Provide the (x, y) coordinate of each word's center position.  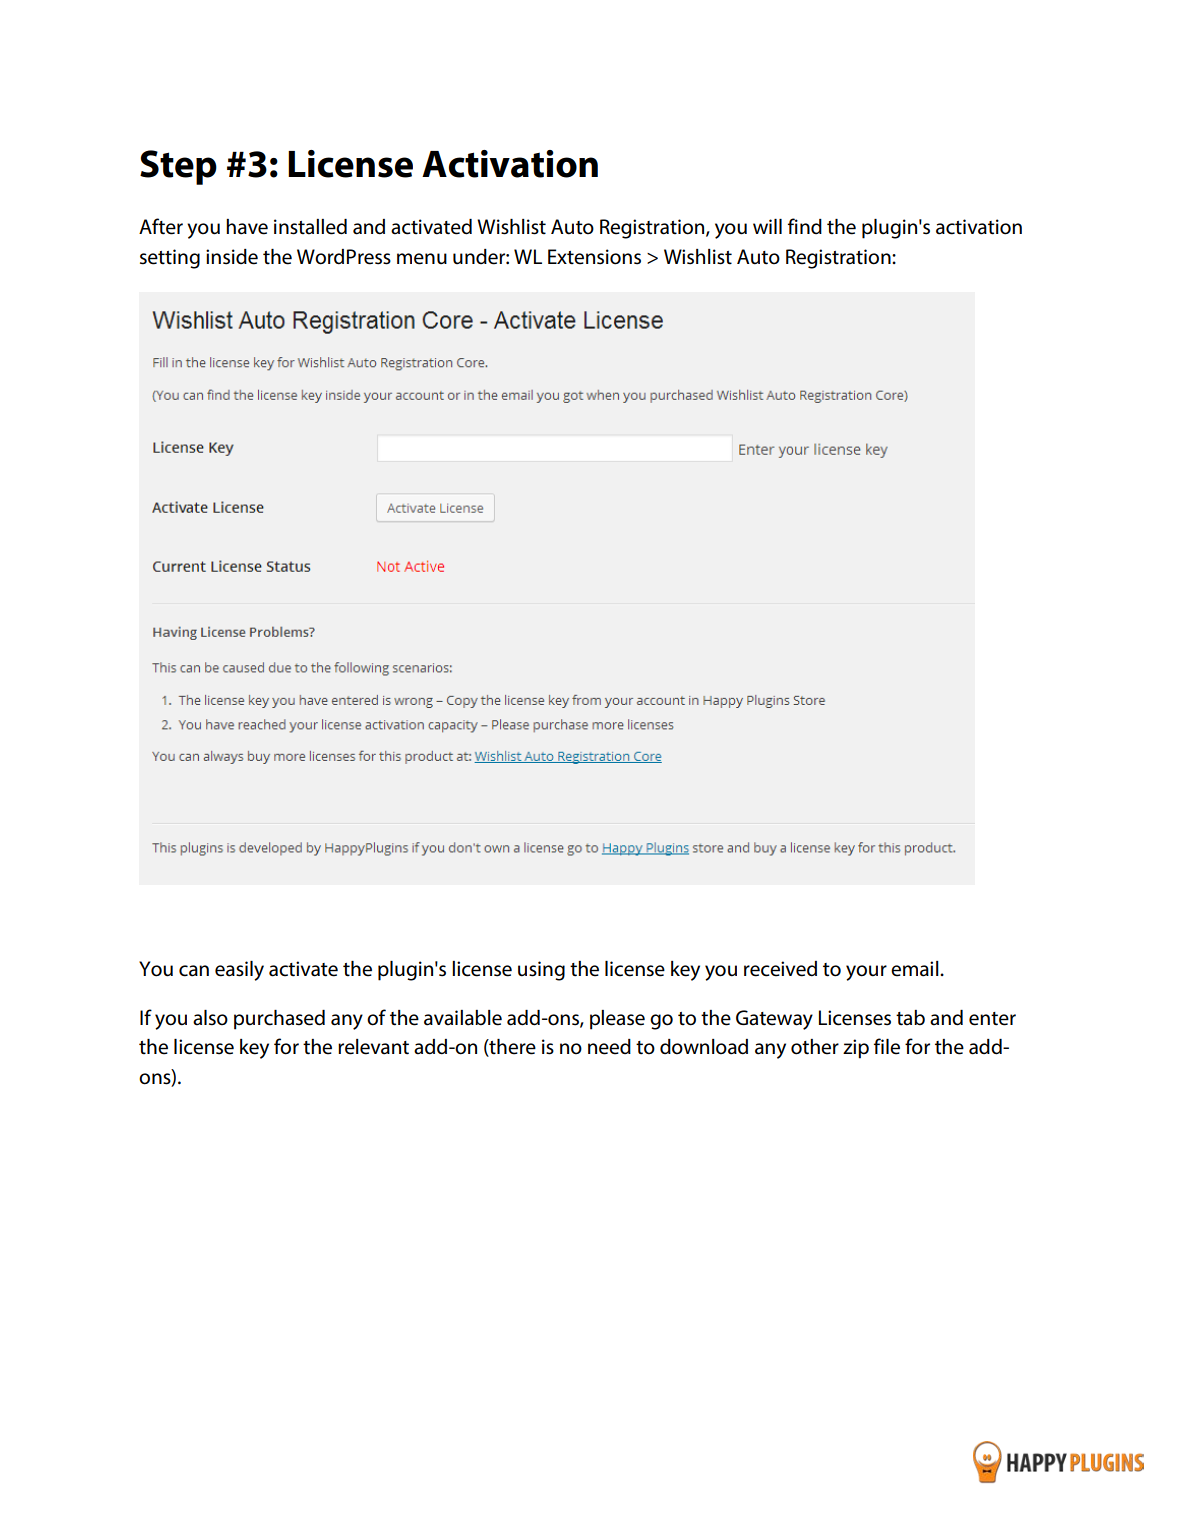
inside (232, 257)
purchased (279, 1020)
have (247, 227)
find (805, 226)
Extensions (594, 257)
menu (422, 259)
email (916, 969)
